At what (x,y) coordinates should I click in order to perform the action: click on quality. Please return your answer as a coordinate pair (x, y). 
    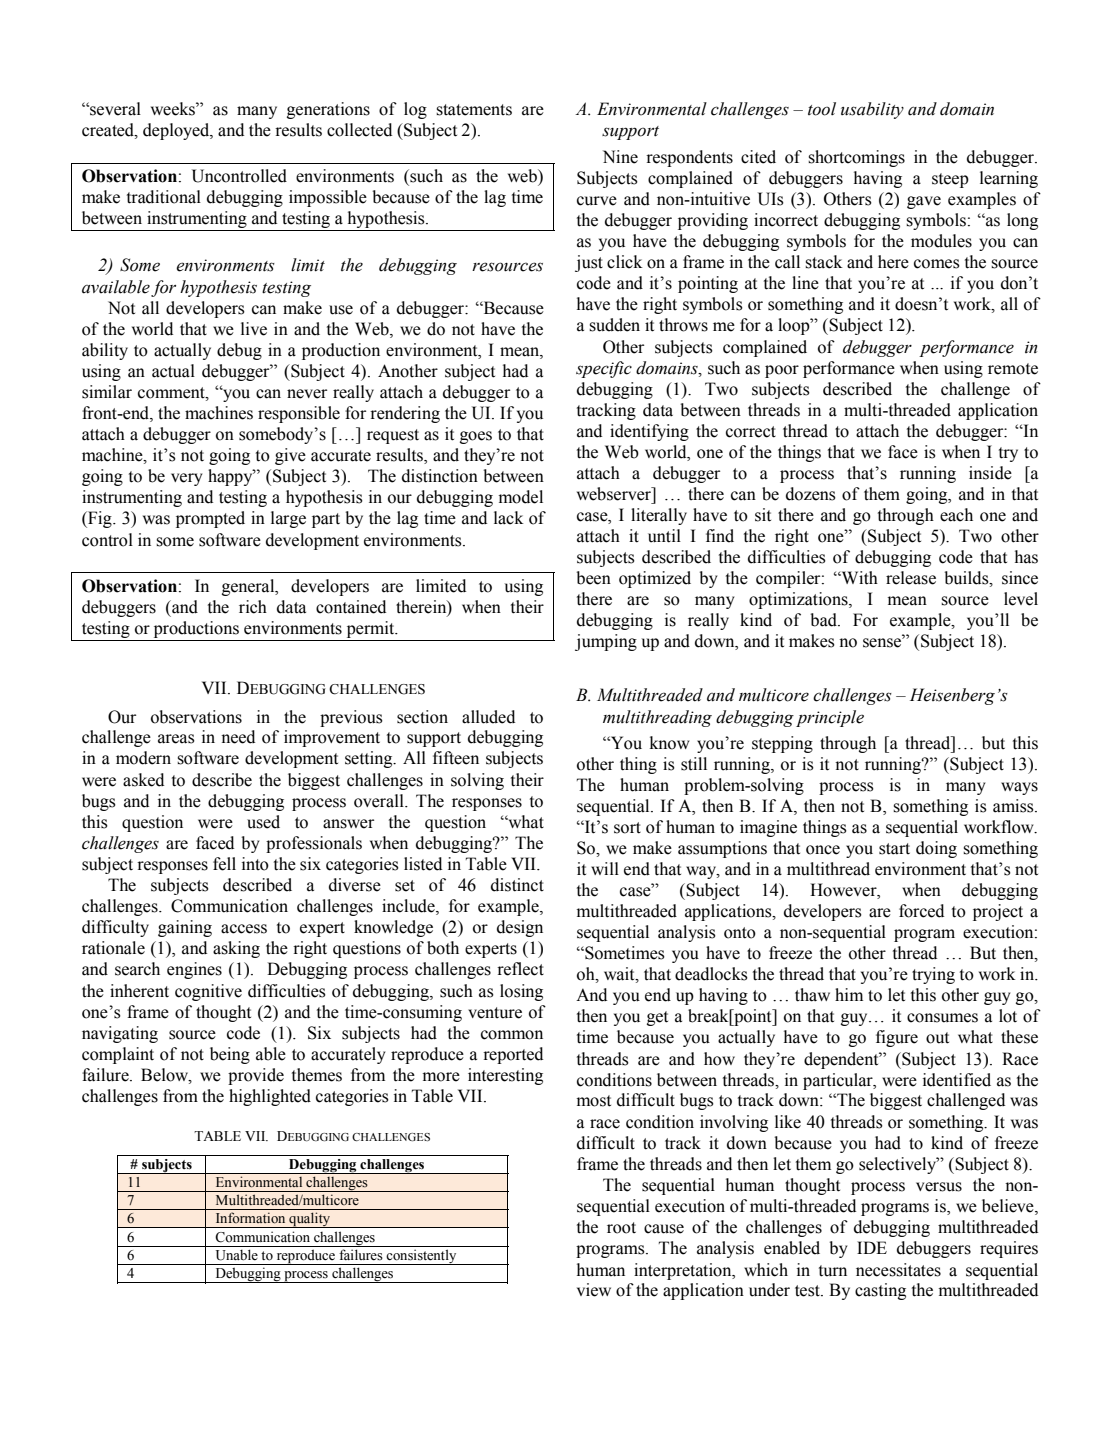
    Looking at the image, I should click on (310, 1220).
